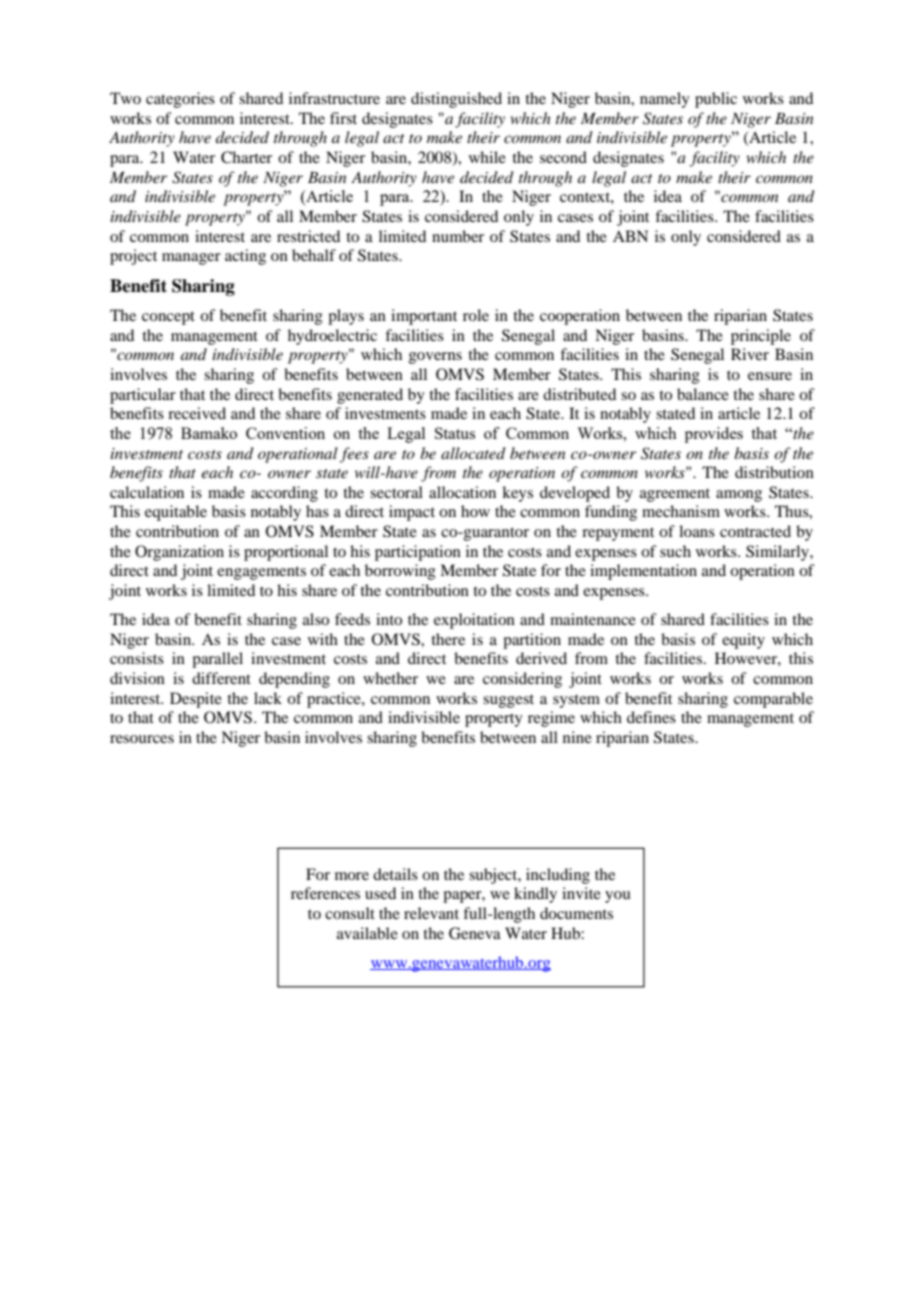  Describe the element at coordinates (168, 318) in the screenshot. I see `concept` at that location.
